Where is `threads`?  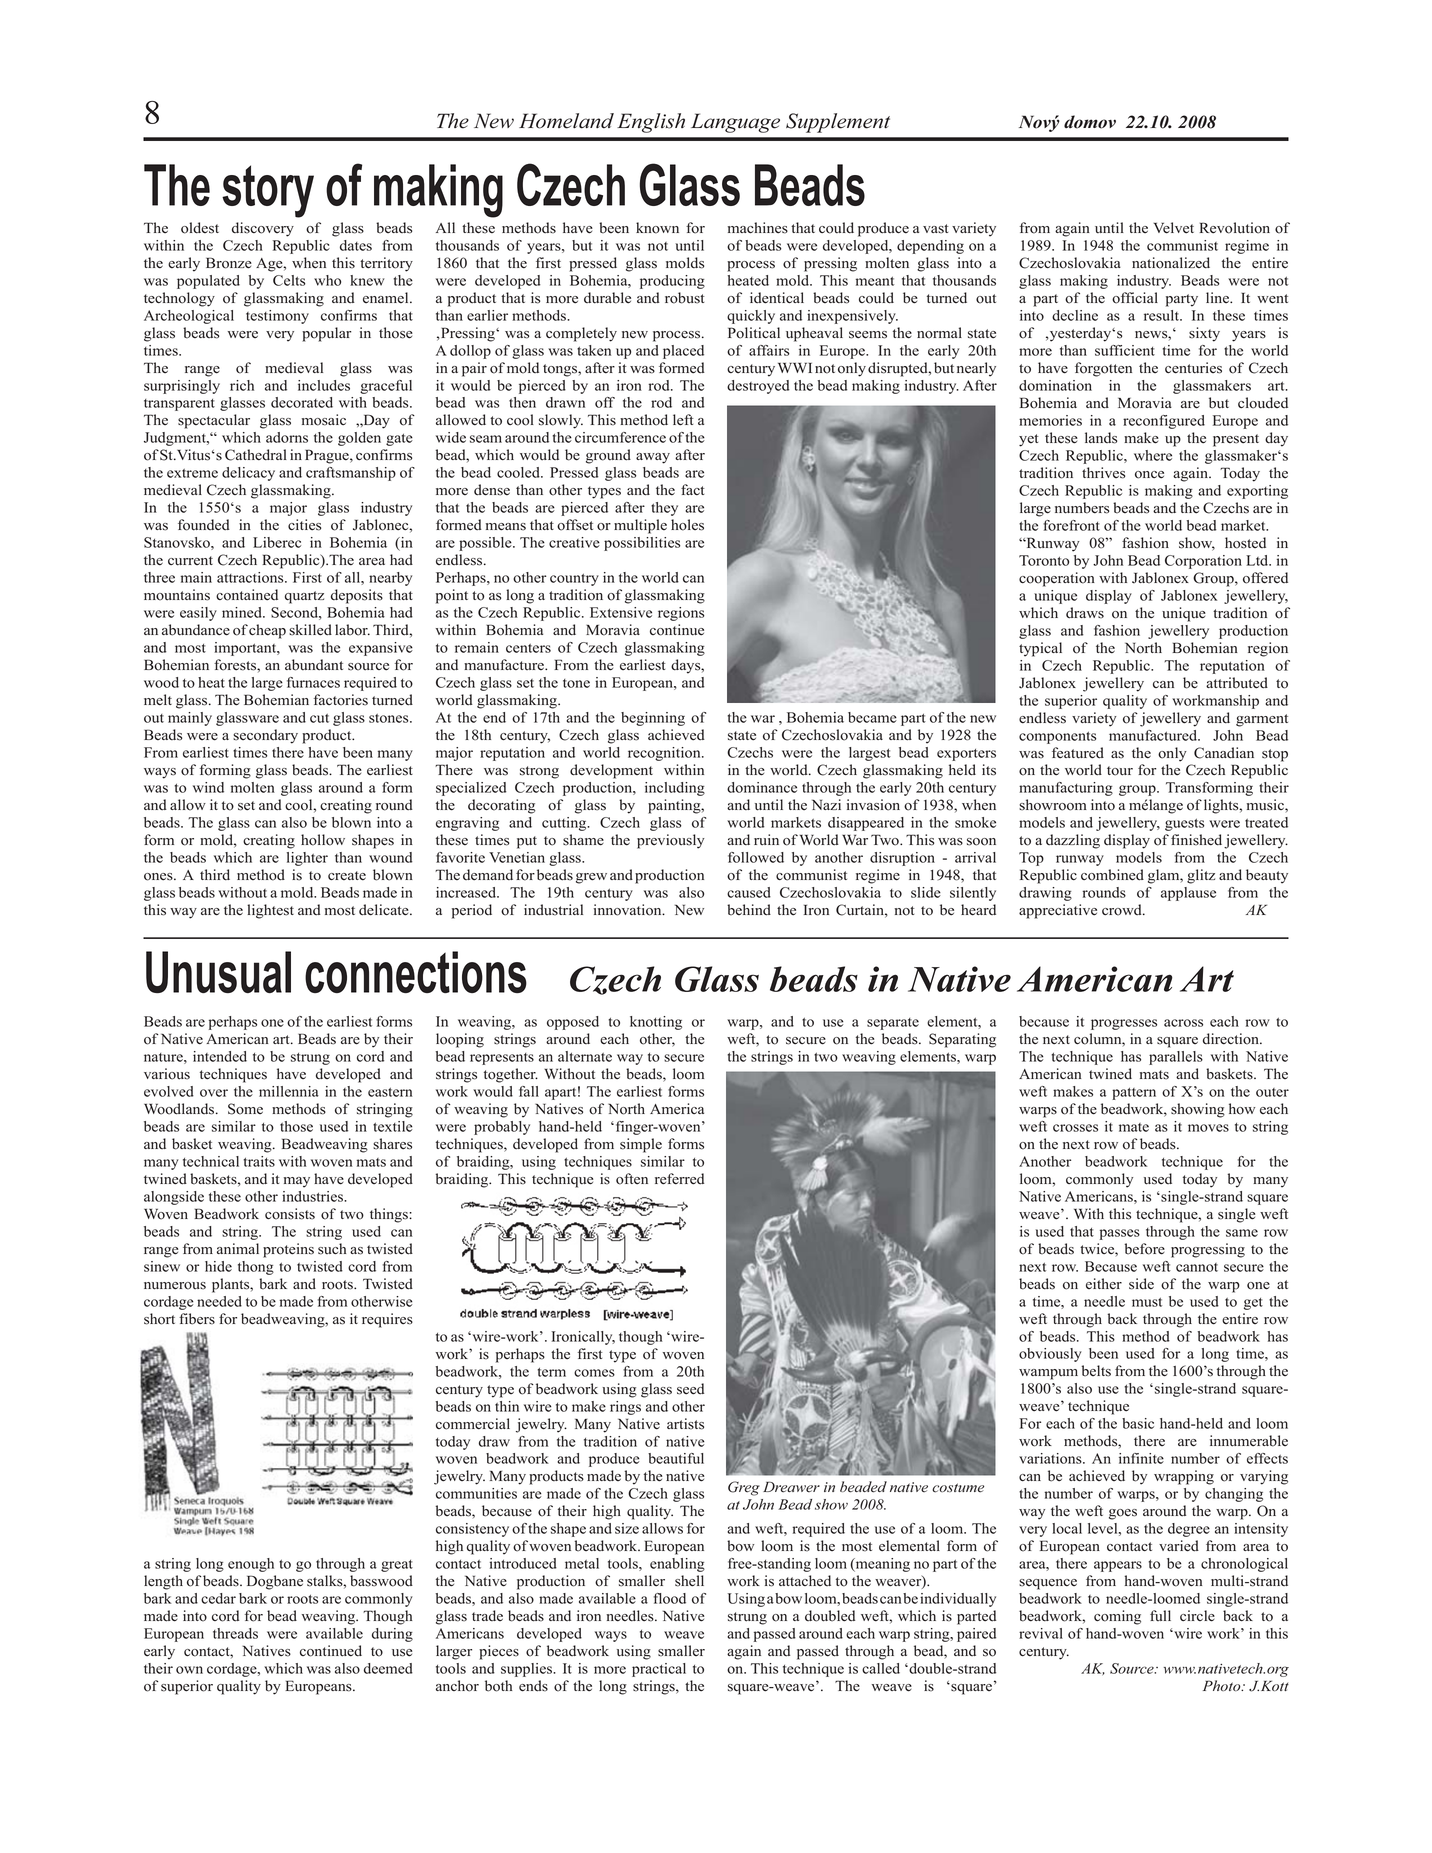
threads is located at coordinates (235, 1633).
